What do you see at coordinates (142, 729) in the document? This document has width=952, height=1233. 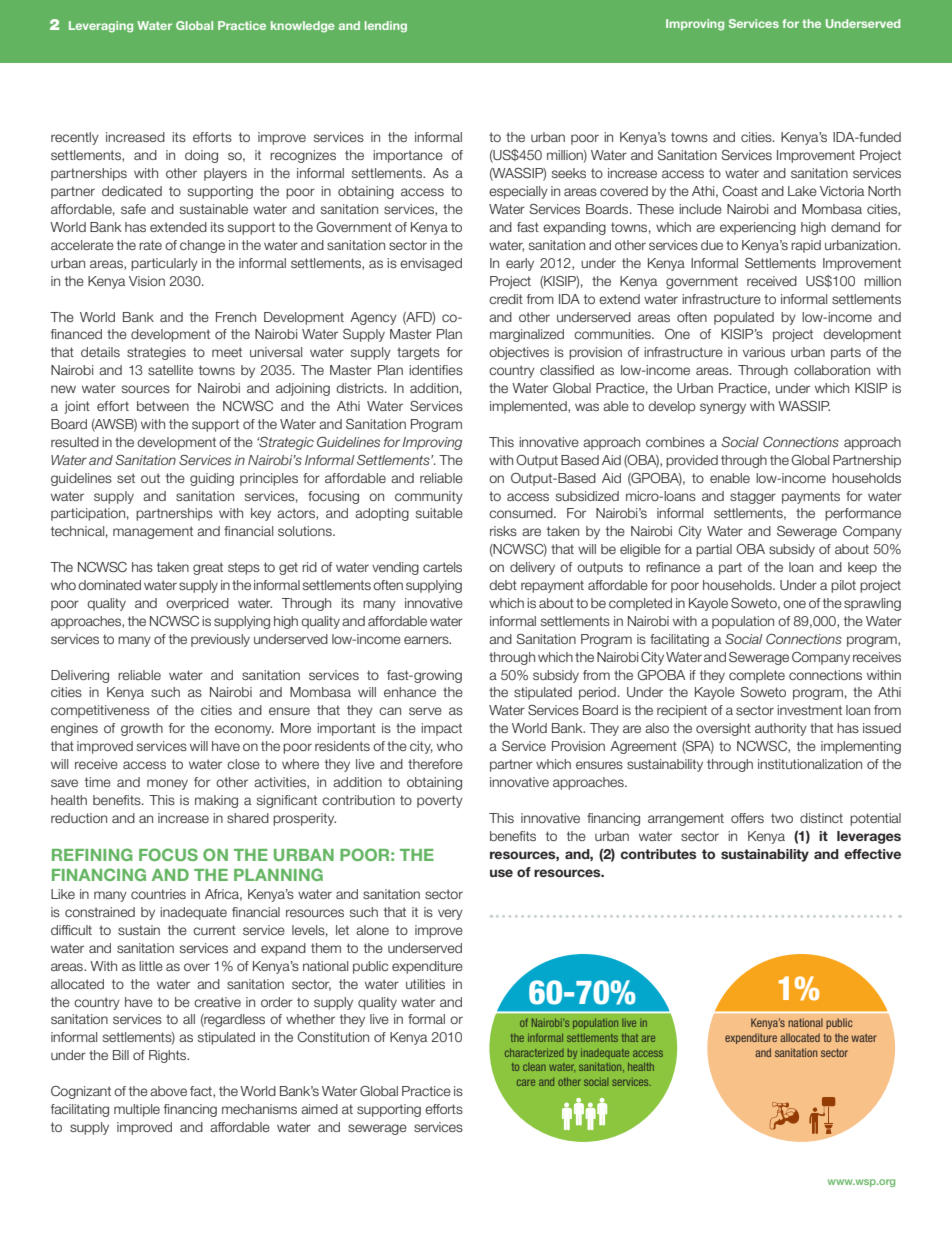 I see `growth` at bounding box center [142, 729].
